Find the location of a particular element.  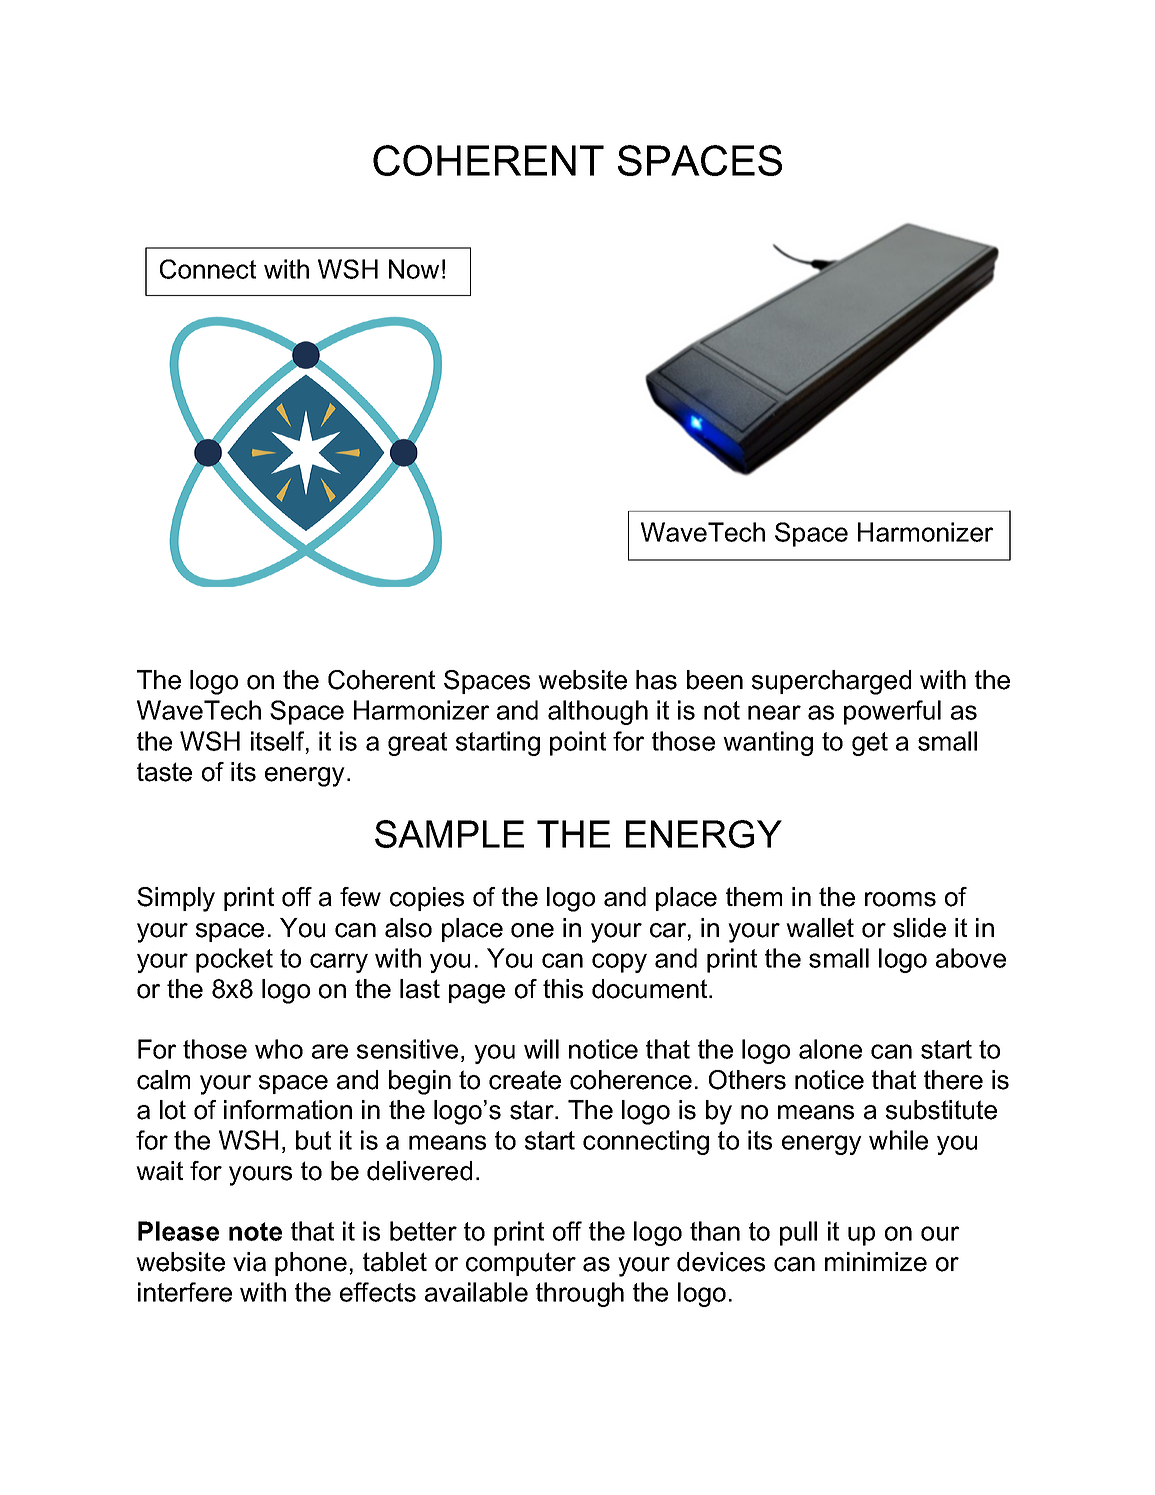

point is located at coordinates (578, 743).
